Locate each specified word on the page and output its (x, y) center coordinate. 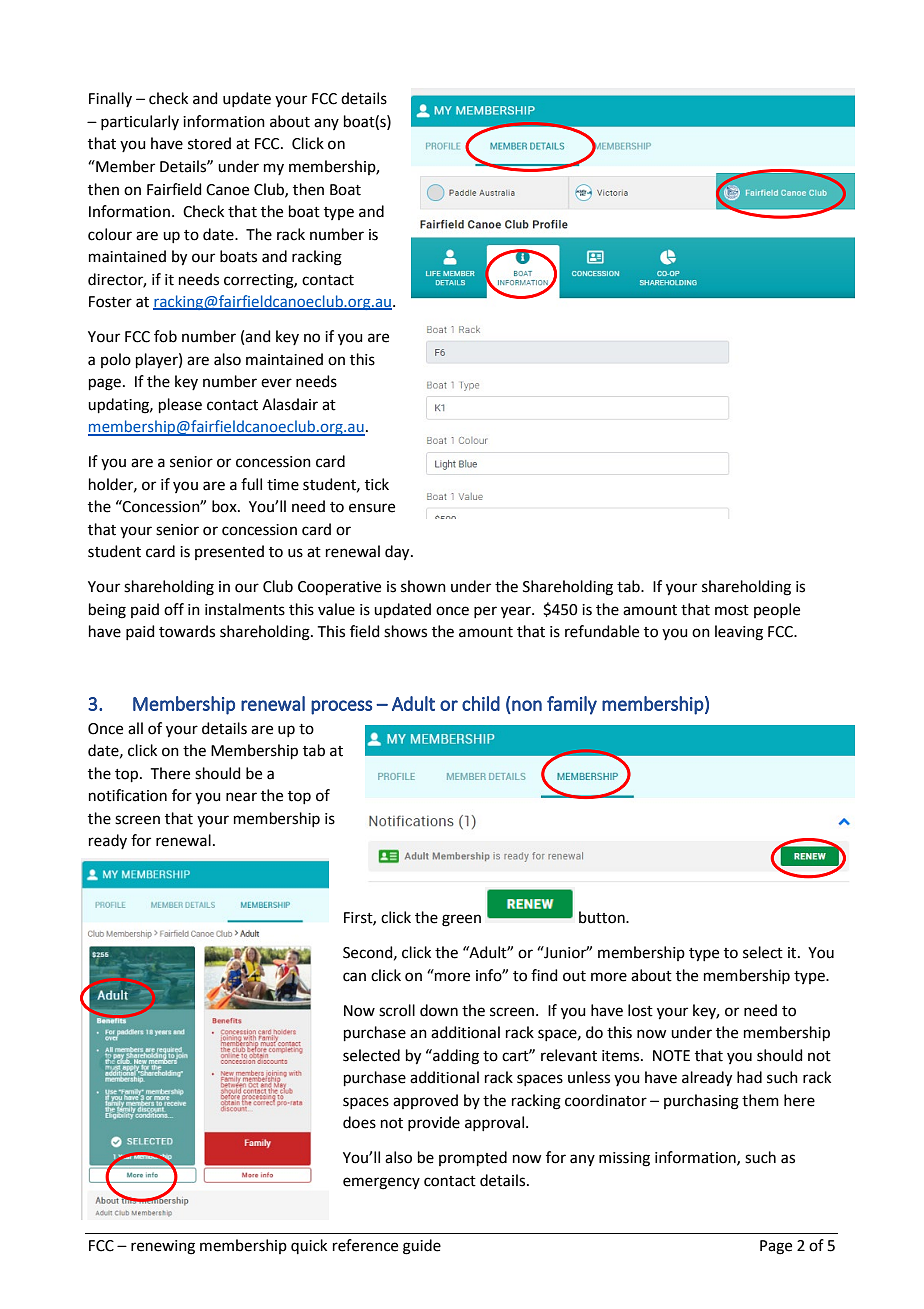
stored (209, 143)
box (225, 506)
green (461, 920)
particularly (140, 122)
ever (276, 383)
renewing (163, 1247)
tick (377, 484)
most (732, 610)
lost (640, 1010)
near (241, 797)
